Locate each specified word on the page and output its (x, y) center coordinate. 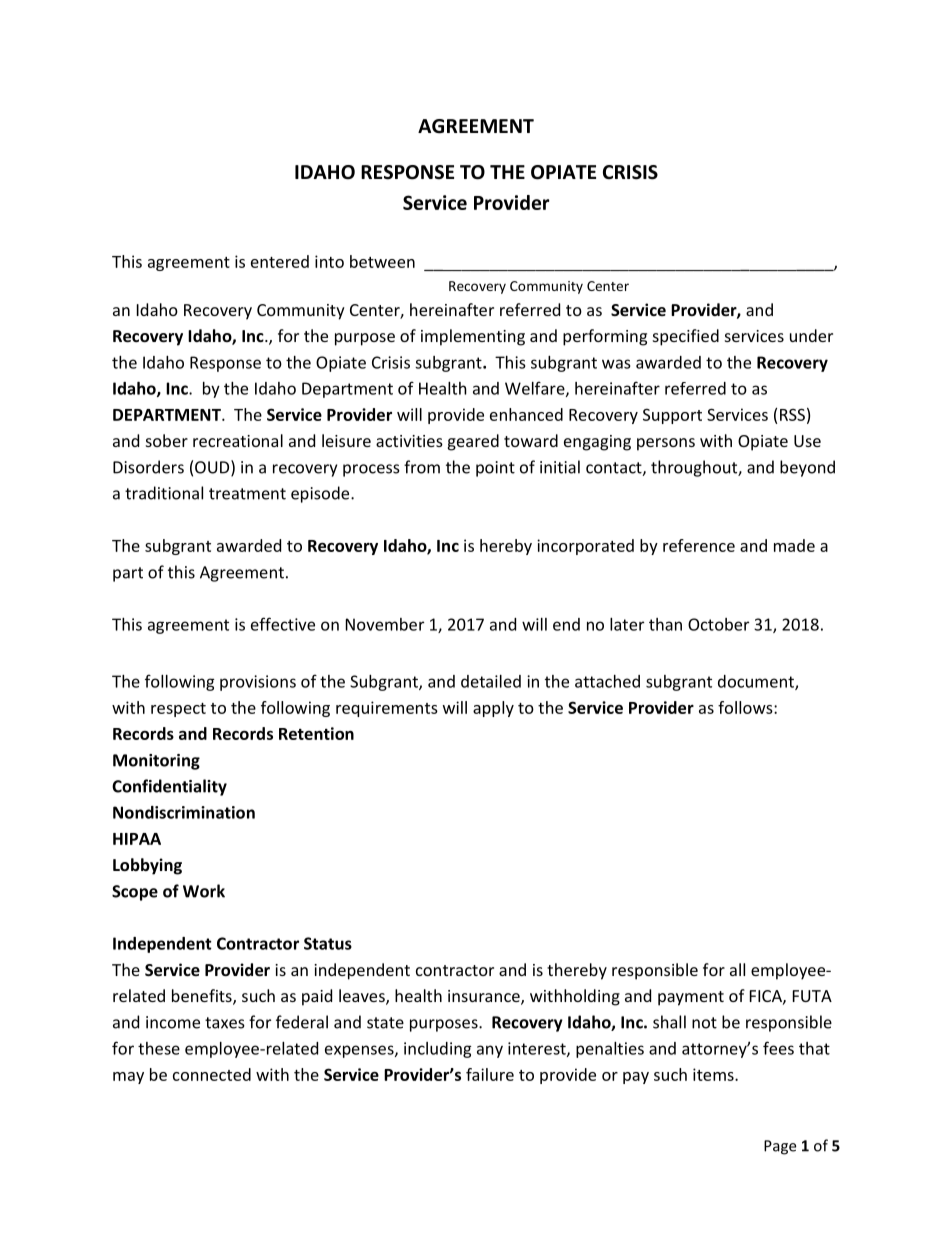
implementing (473, 337)
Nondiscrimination (184, 812)
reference (699, 545)
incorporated (585, 547)
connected (212, 1074)
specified (686, 337)
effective (283, 624)
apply (493, 709)
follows (746, 707)
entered (280, 261)
